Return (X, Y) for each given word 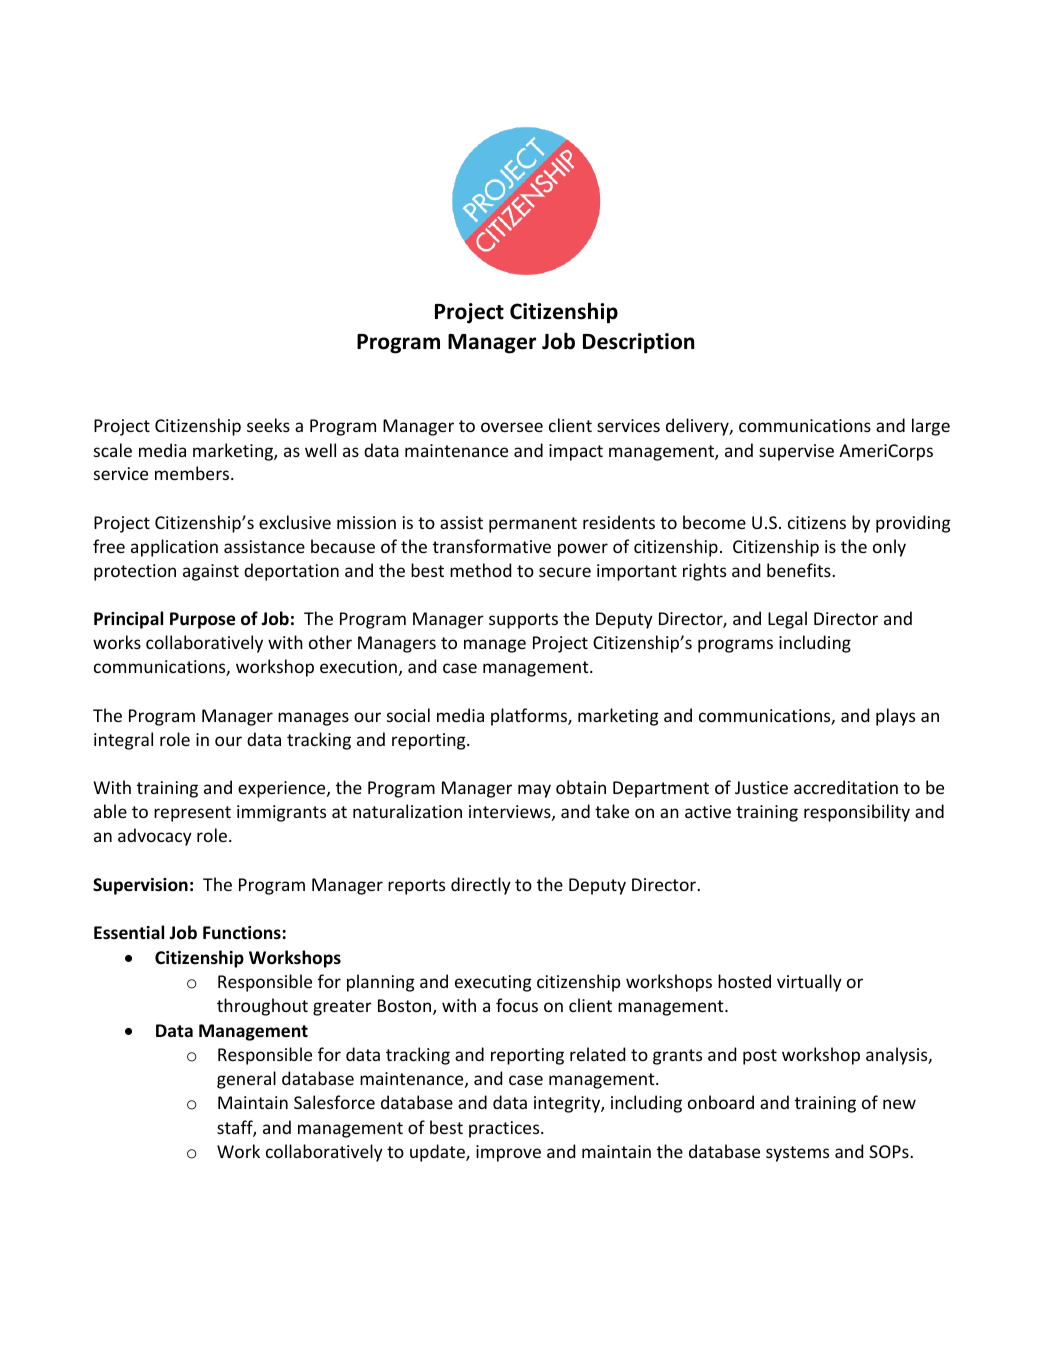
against (211, 572)
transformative (492, 546)
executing (493, 983)
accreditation (846, 787)
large (931, 427)
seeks (268, 425)
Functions (242, 933)
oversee (512, 427)
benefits (800, 570)
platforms (530, 717)
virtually (809, 983)
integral (123, 741)
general (246, 1080)
